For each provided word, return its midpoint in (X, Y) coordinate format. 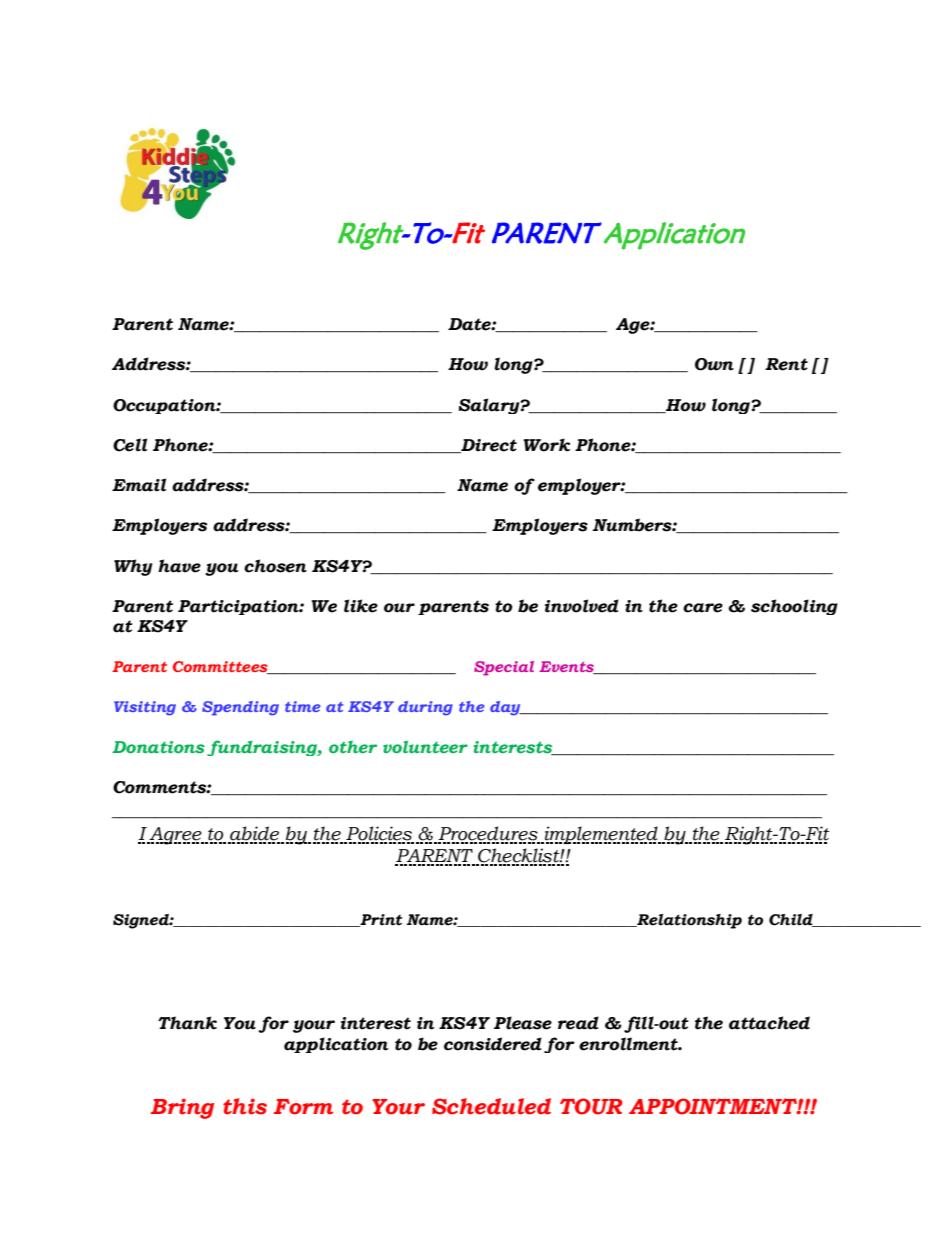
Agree (176, 836)
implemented (601, 835)
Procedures (488, 834)
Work (546, 445)
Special (504, 668)
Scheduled (491, 1106)
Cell (130, 445)
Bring (182, 1108)
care (703, 608)
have (179, 566)
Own (714, 364)
